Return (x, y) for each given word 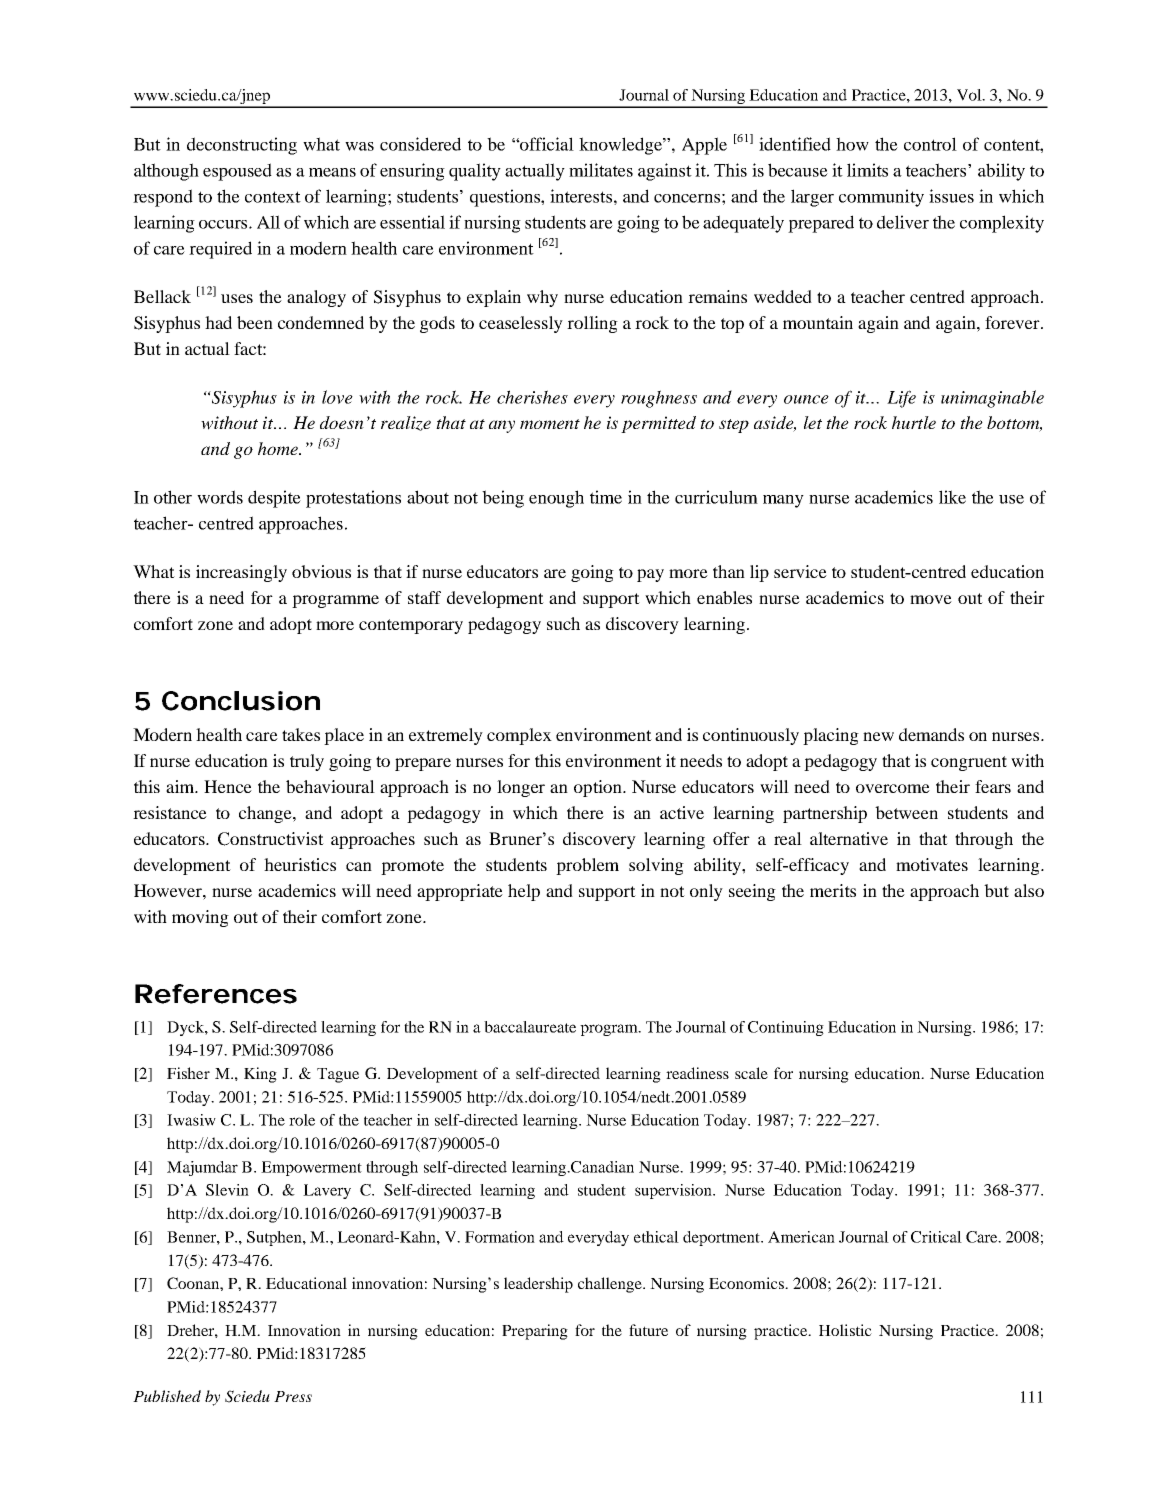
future (648, 1330)
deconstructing (242, 146)
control (930, 144)
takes (301, 734)
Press (293, 1396)
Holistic (845, 1330)
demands (931, 734)
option (599, 788)
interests (581, 196)
